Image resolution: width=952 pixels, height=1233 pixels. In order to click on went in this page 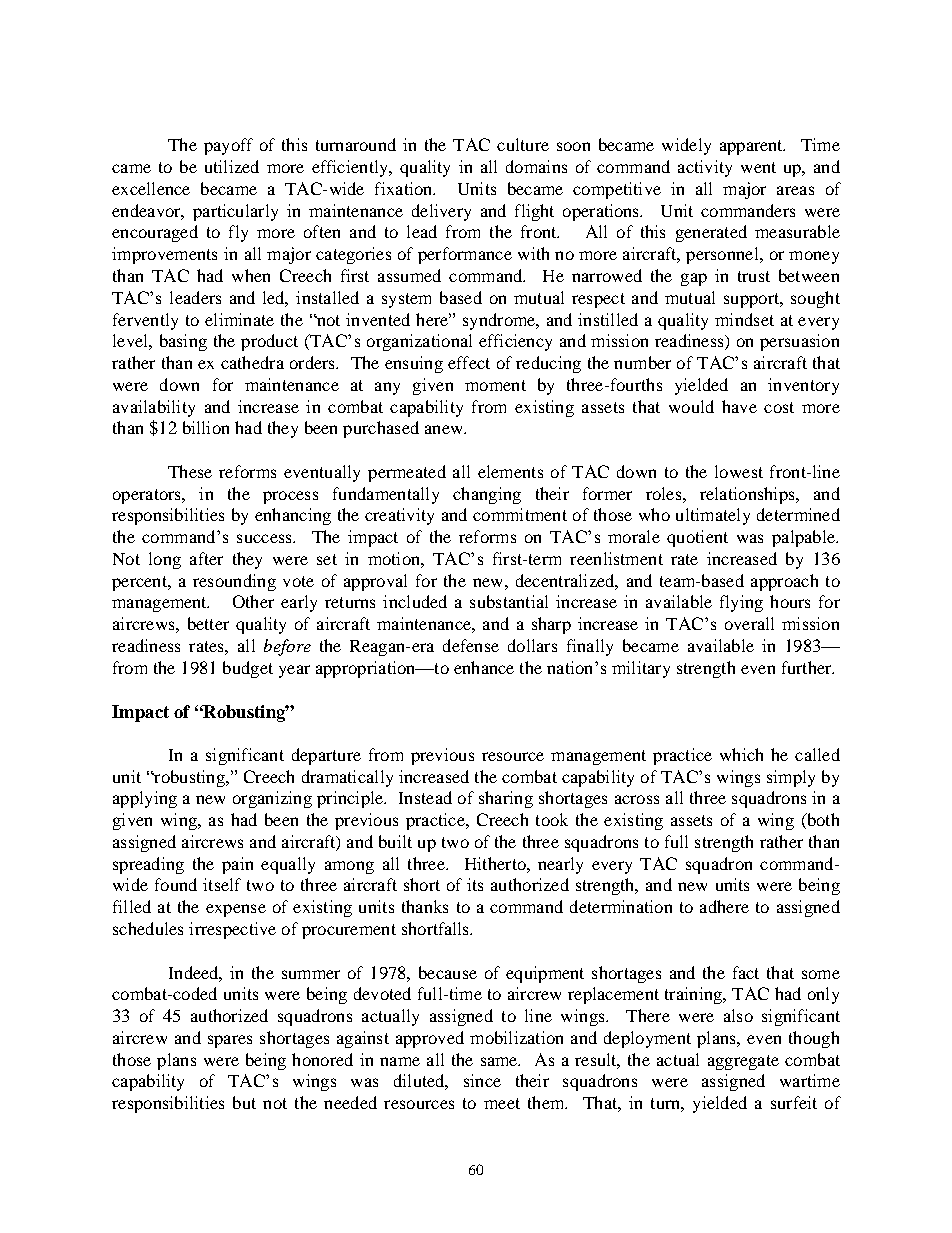, I will do `click(758, 167)`.
